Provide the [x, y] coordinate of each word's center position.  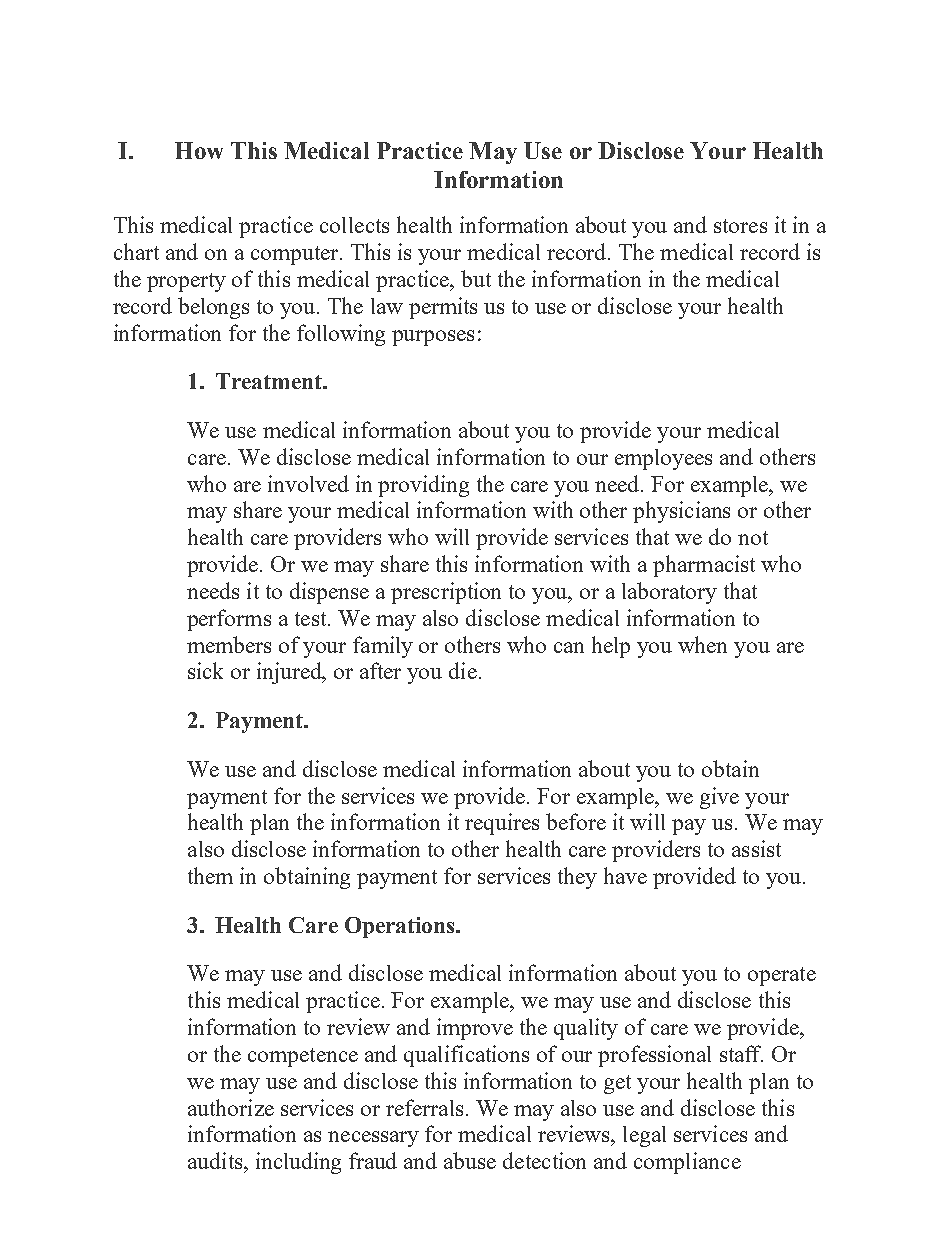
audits [216, 1160]
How [199, 150]
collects [354, 225]
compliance [687, 1163]
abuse [470, 1160]
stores [740, 226]
